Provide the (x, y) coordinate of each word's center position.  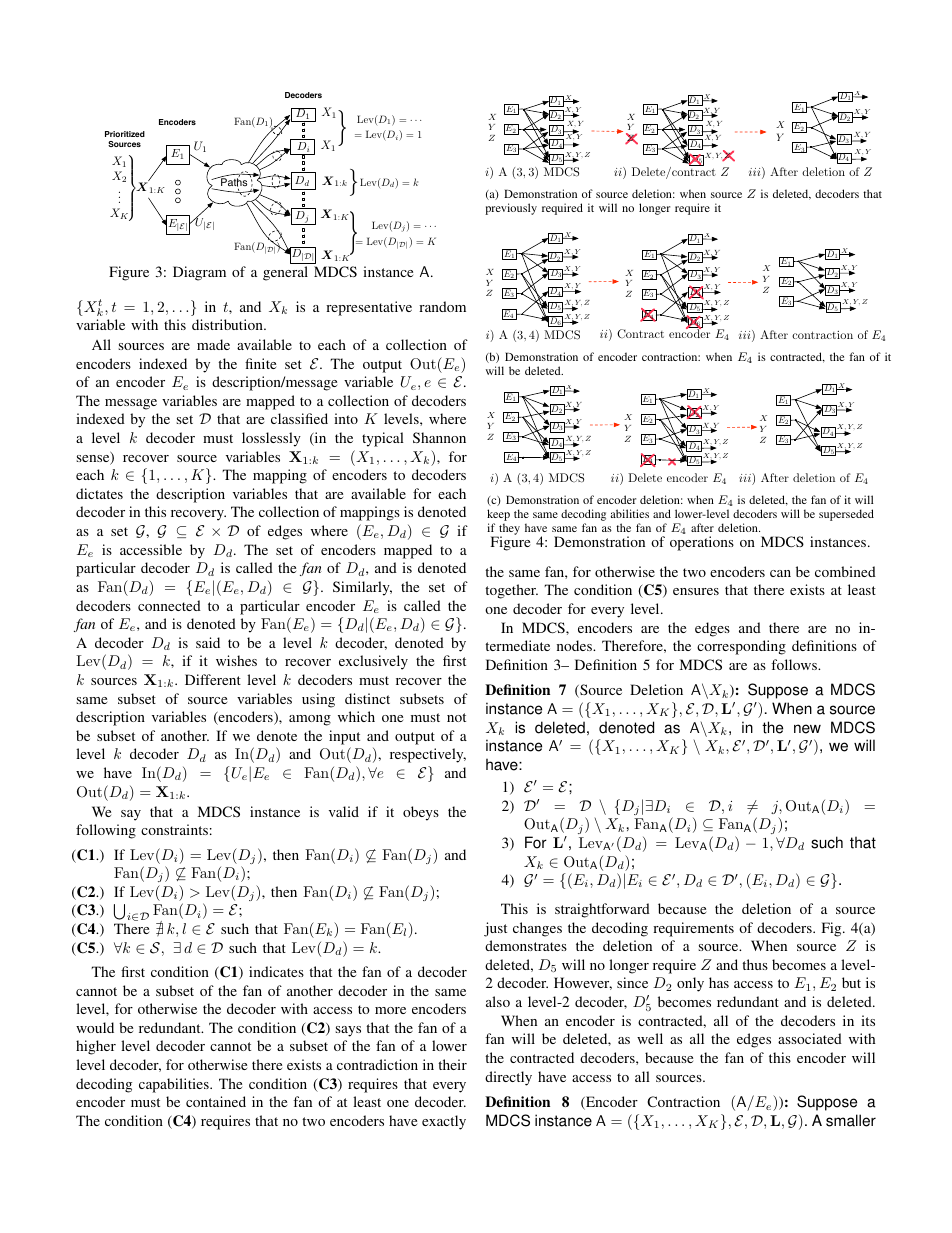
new (807, 729)
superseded (846, 515)
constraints (174, 829)
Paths (233, 182)
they (508, 531)
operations (702, 543)
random (442, 306)
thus (755, 964)
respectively (428, 755)
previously (511, 209)
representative (369, 308)
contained (216, 1101)
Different (213, 679)
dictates (99, 493)
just (495, 929)
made (213, 344)
